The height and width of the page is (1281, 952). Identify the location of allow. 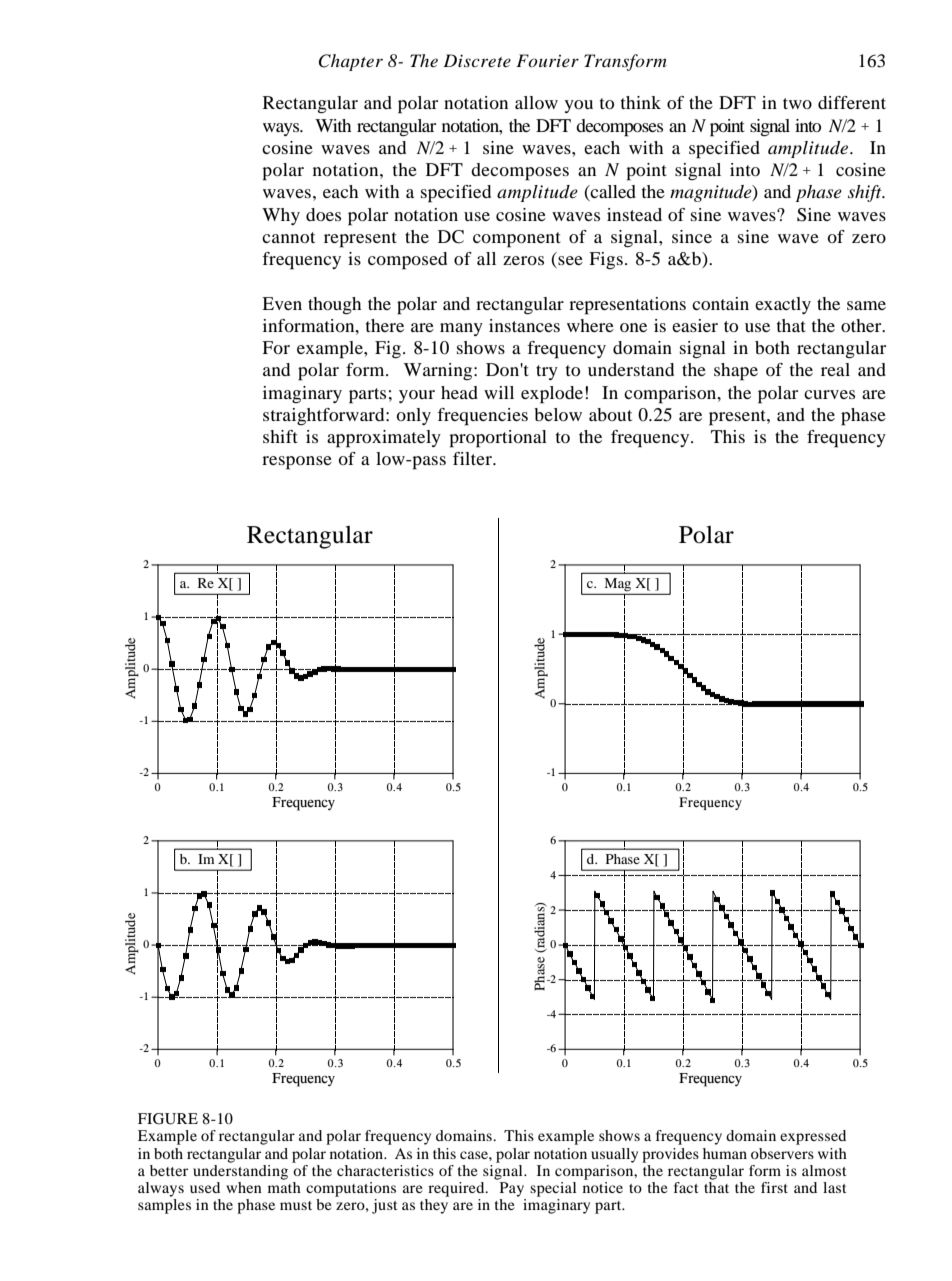
(536, 102).
